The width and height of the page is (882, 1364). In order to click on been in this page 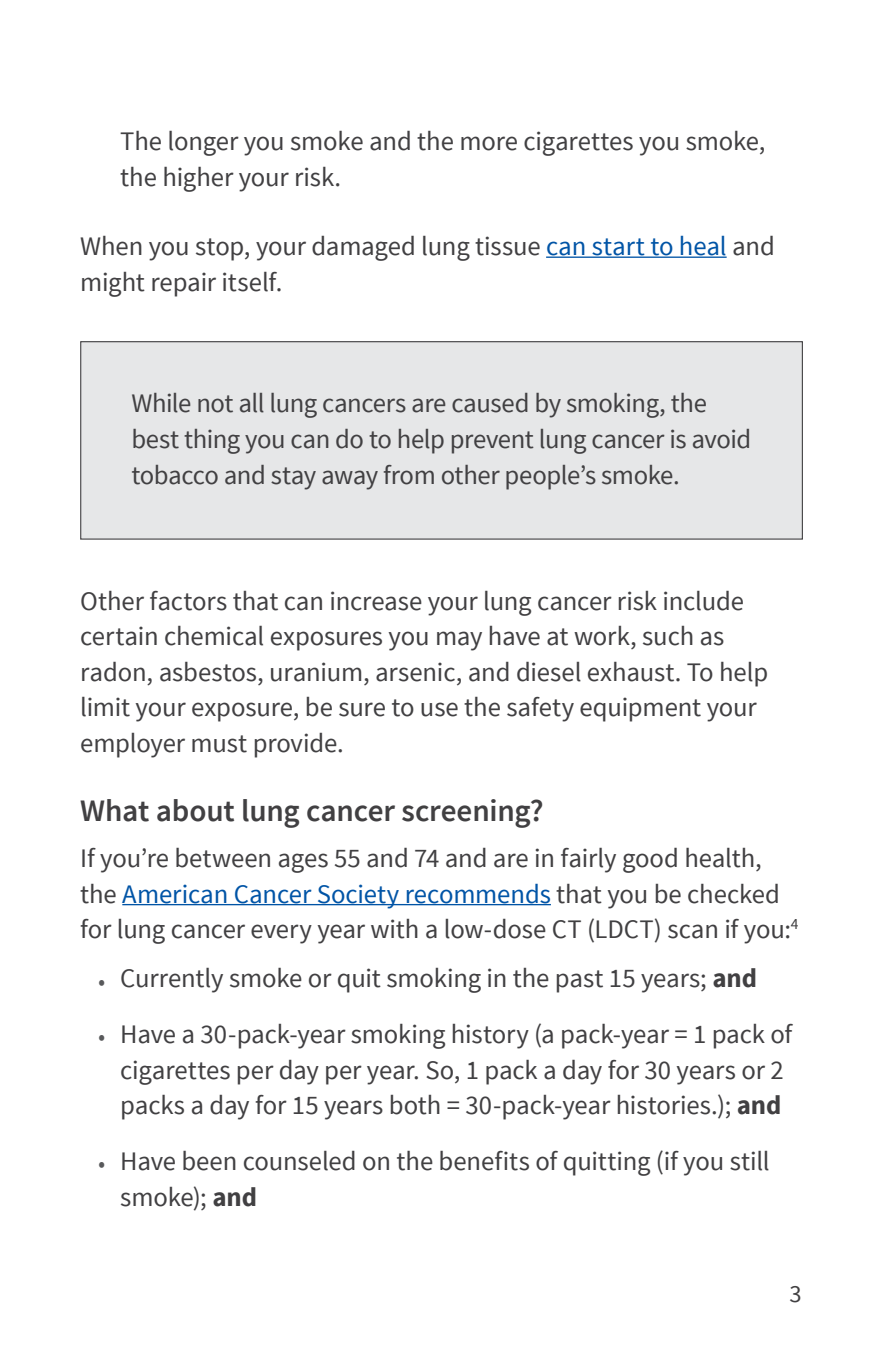, I will do `click(209, 1161)`.
